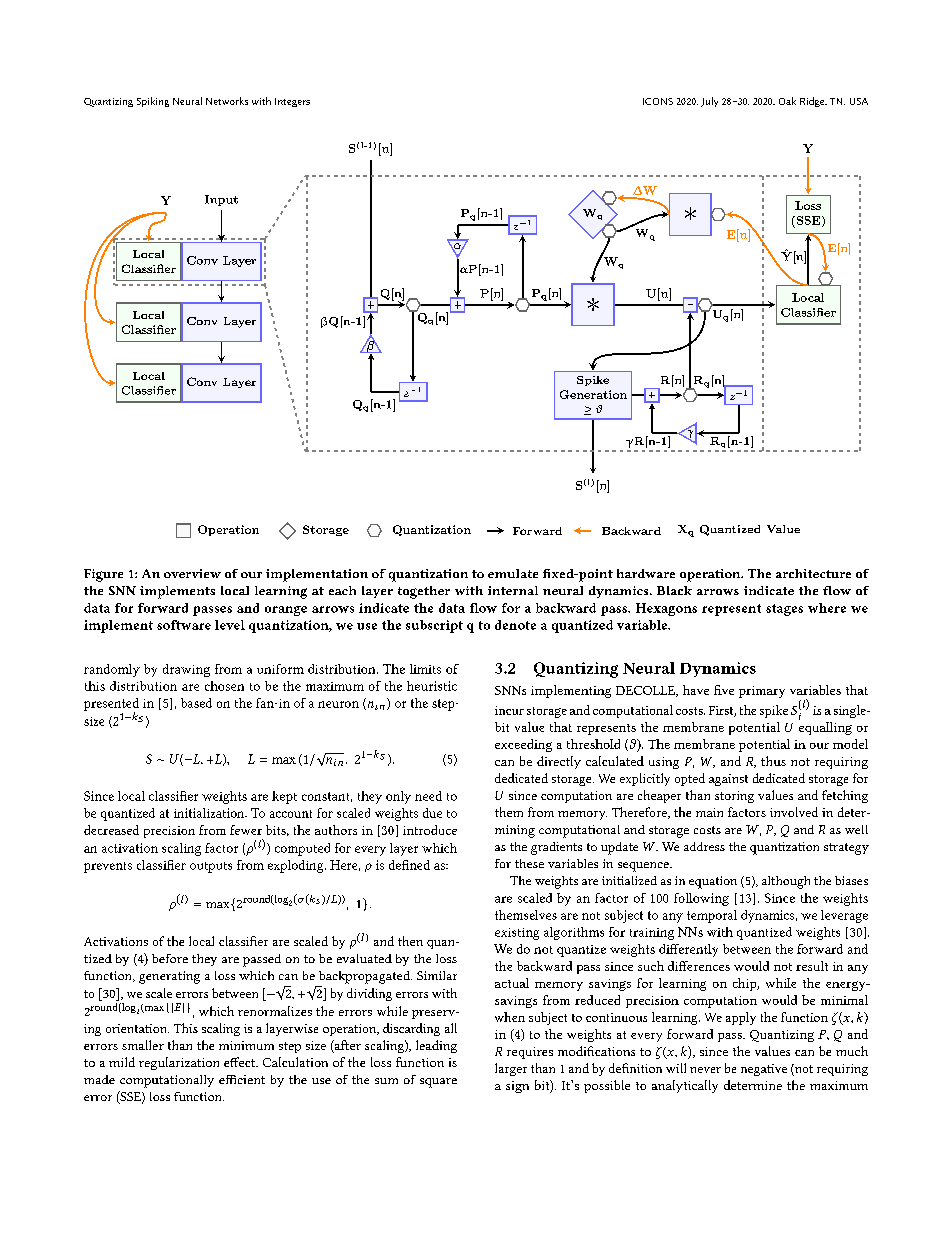  Describe the element at coordinates (787, 101) in the image. I see `Oak` at that location.
